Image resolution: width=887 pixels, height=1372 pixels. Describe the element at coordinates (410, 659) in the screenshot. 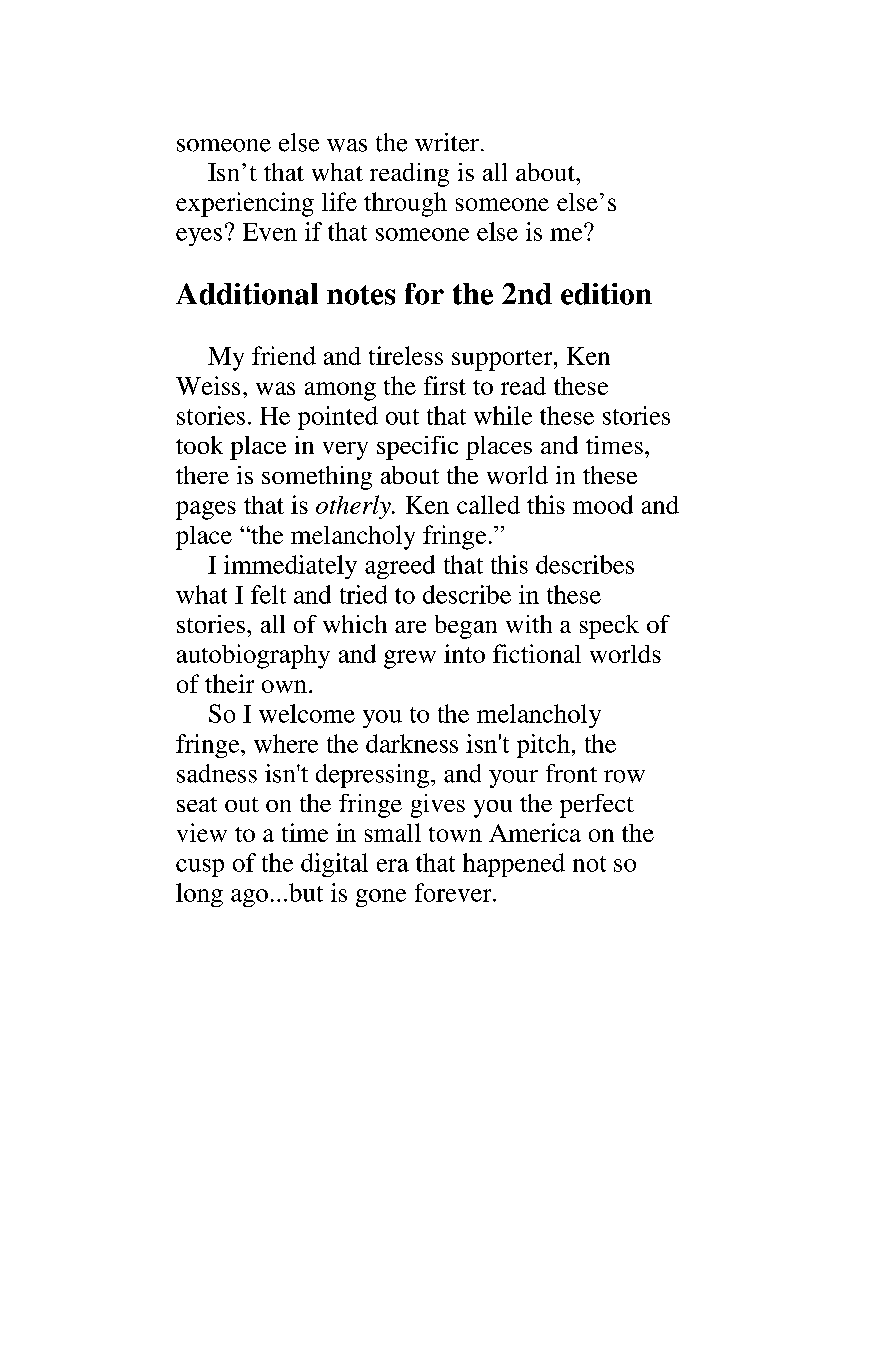

I see `grew` at that location.
